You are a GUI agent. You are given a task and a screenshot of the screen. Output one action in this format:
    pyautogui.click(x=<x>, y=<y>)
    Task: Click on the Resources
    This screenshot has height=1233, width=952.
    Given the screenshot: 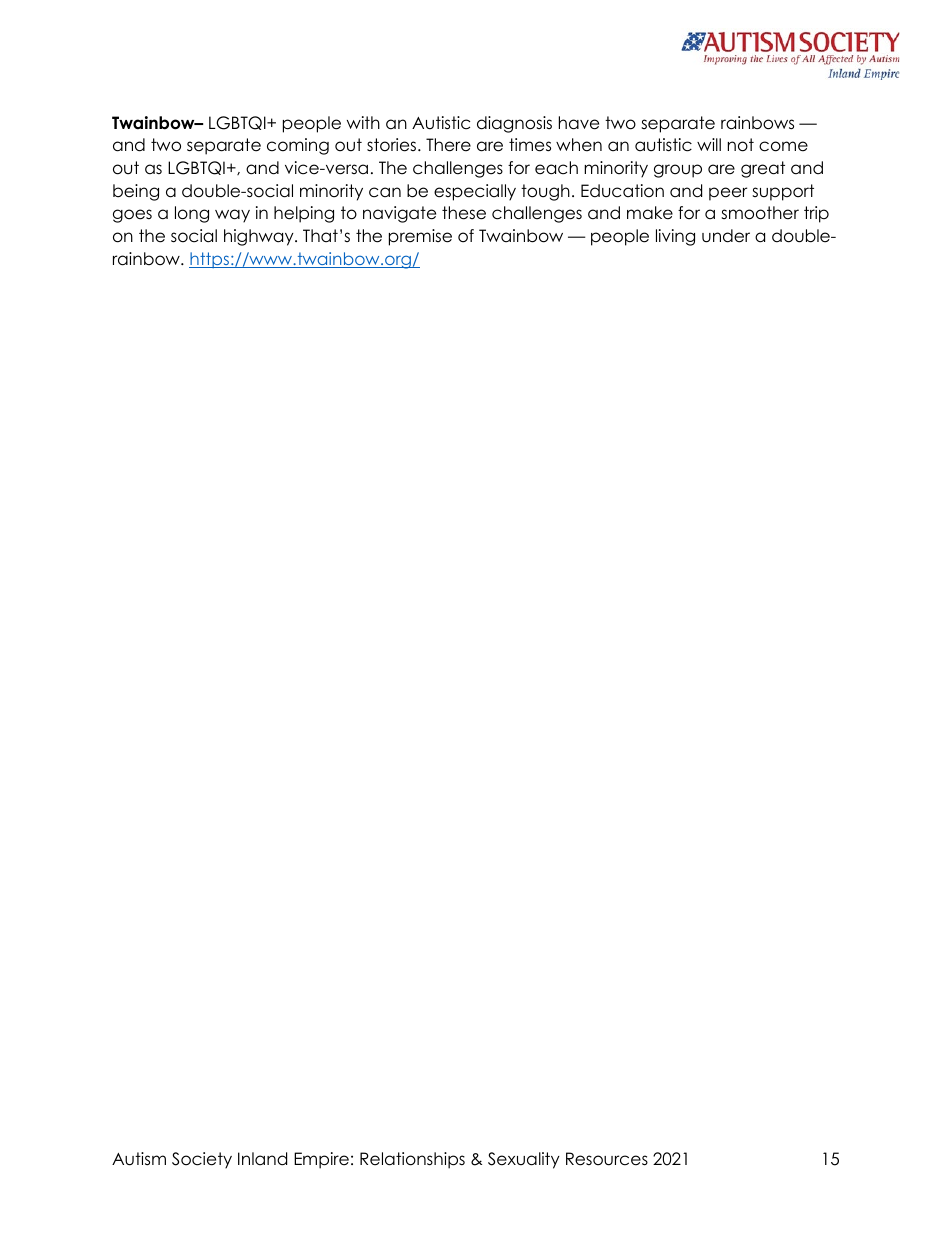 What is the action you would take?
    pyautogui.click(x=607, y=1159)
